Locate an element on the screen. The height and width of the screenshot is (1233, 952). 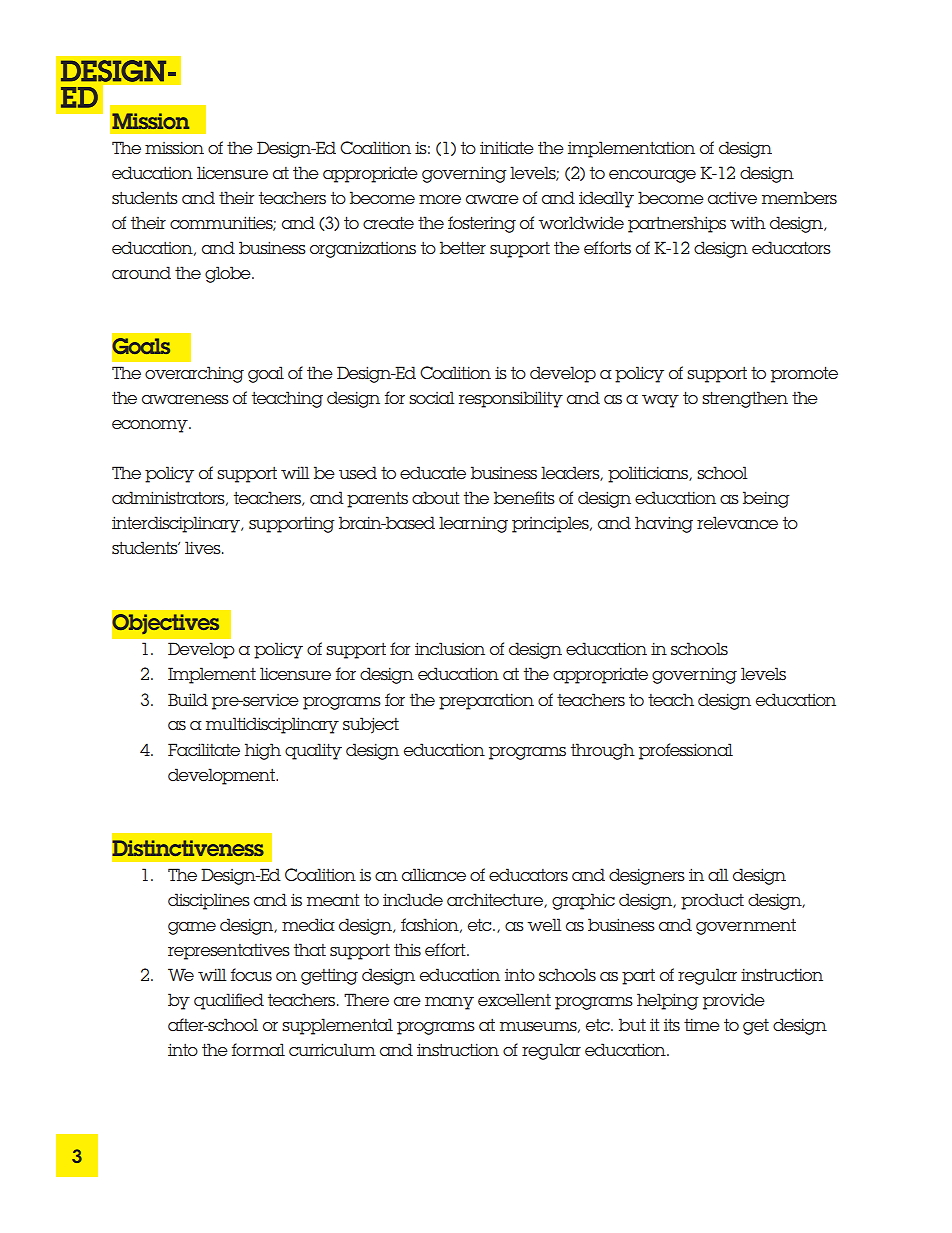
social is located at coordinates (432, 398).
